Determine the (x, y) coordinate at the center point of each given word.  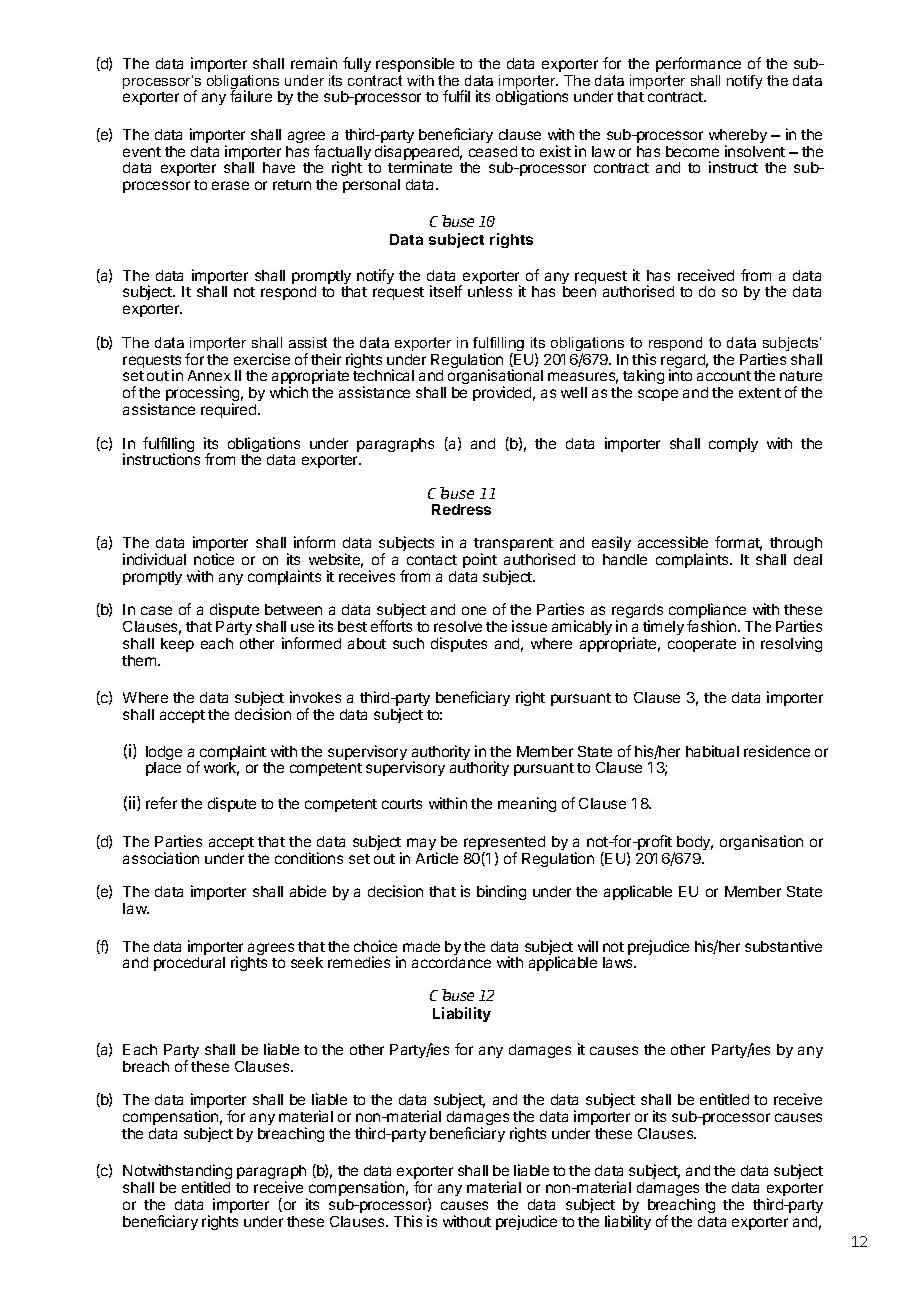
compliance (707, 612)
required (230, 410)
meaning (527, 804)
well (574, 392)
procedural (189, 964)
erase (230, 185)
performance (698, 64)
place (163, 769)
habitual (712, 751)
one (474, 610)
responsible (415, 64)
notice (214, 559)
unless (490, 291)
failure (251, 96)
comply (733, 445)
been (579, 291)
